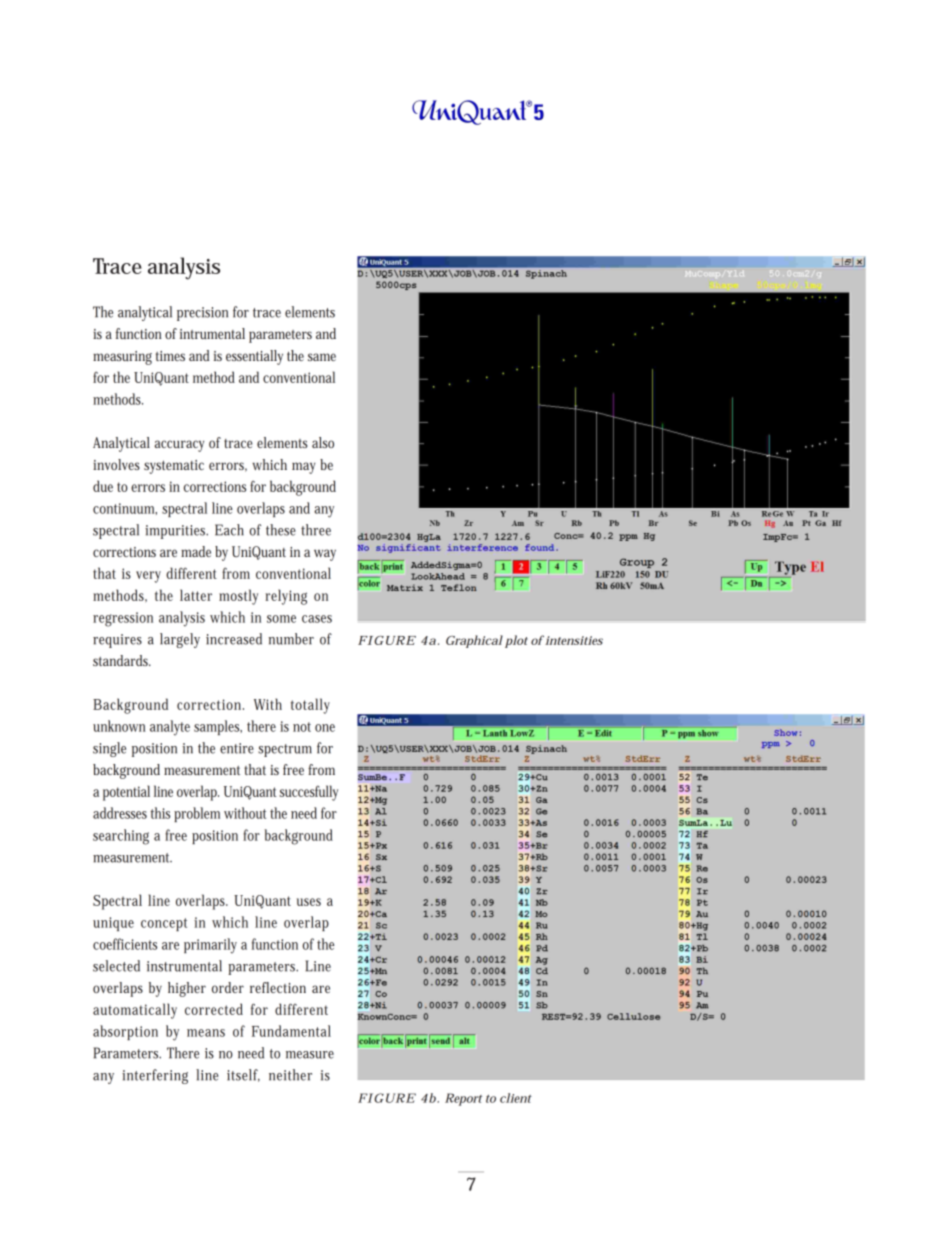 The height and width of the page is (1233, 952). Describe the element at coordinates (148, 577) in the page. I see `very` at that location.
